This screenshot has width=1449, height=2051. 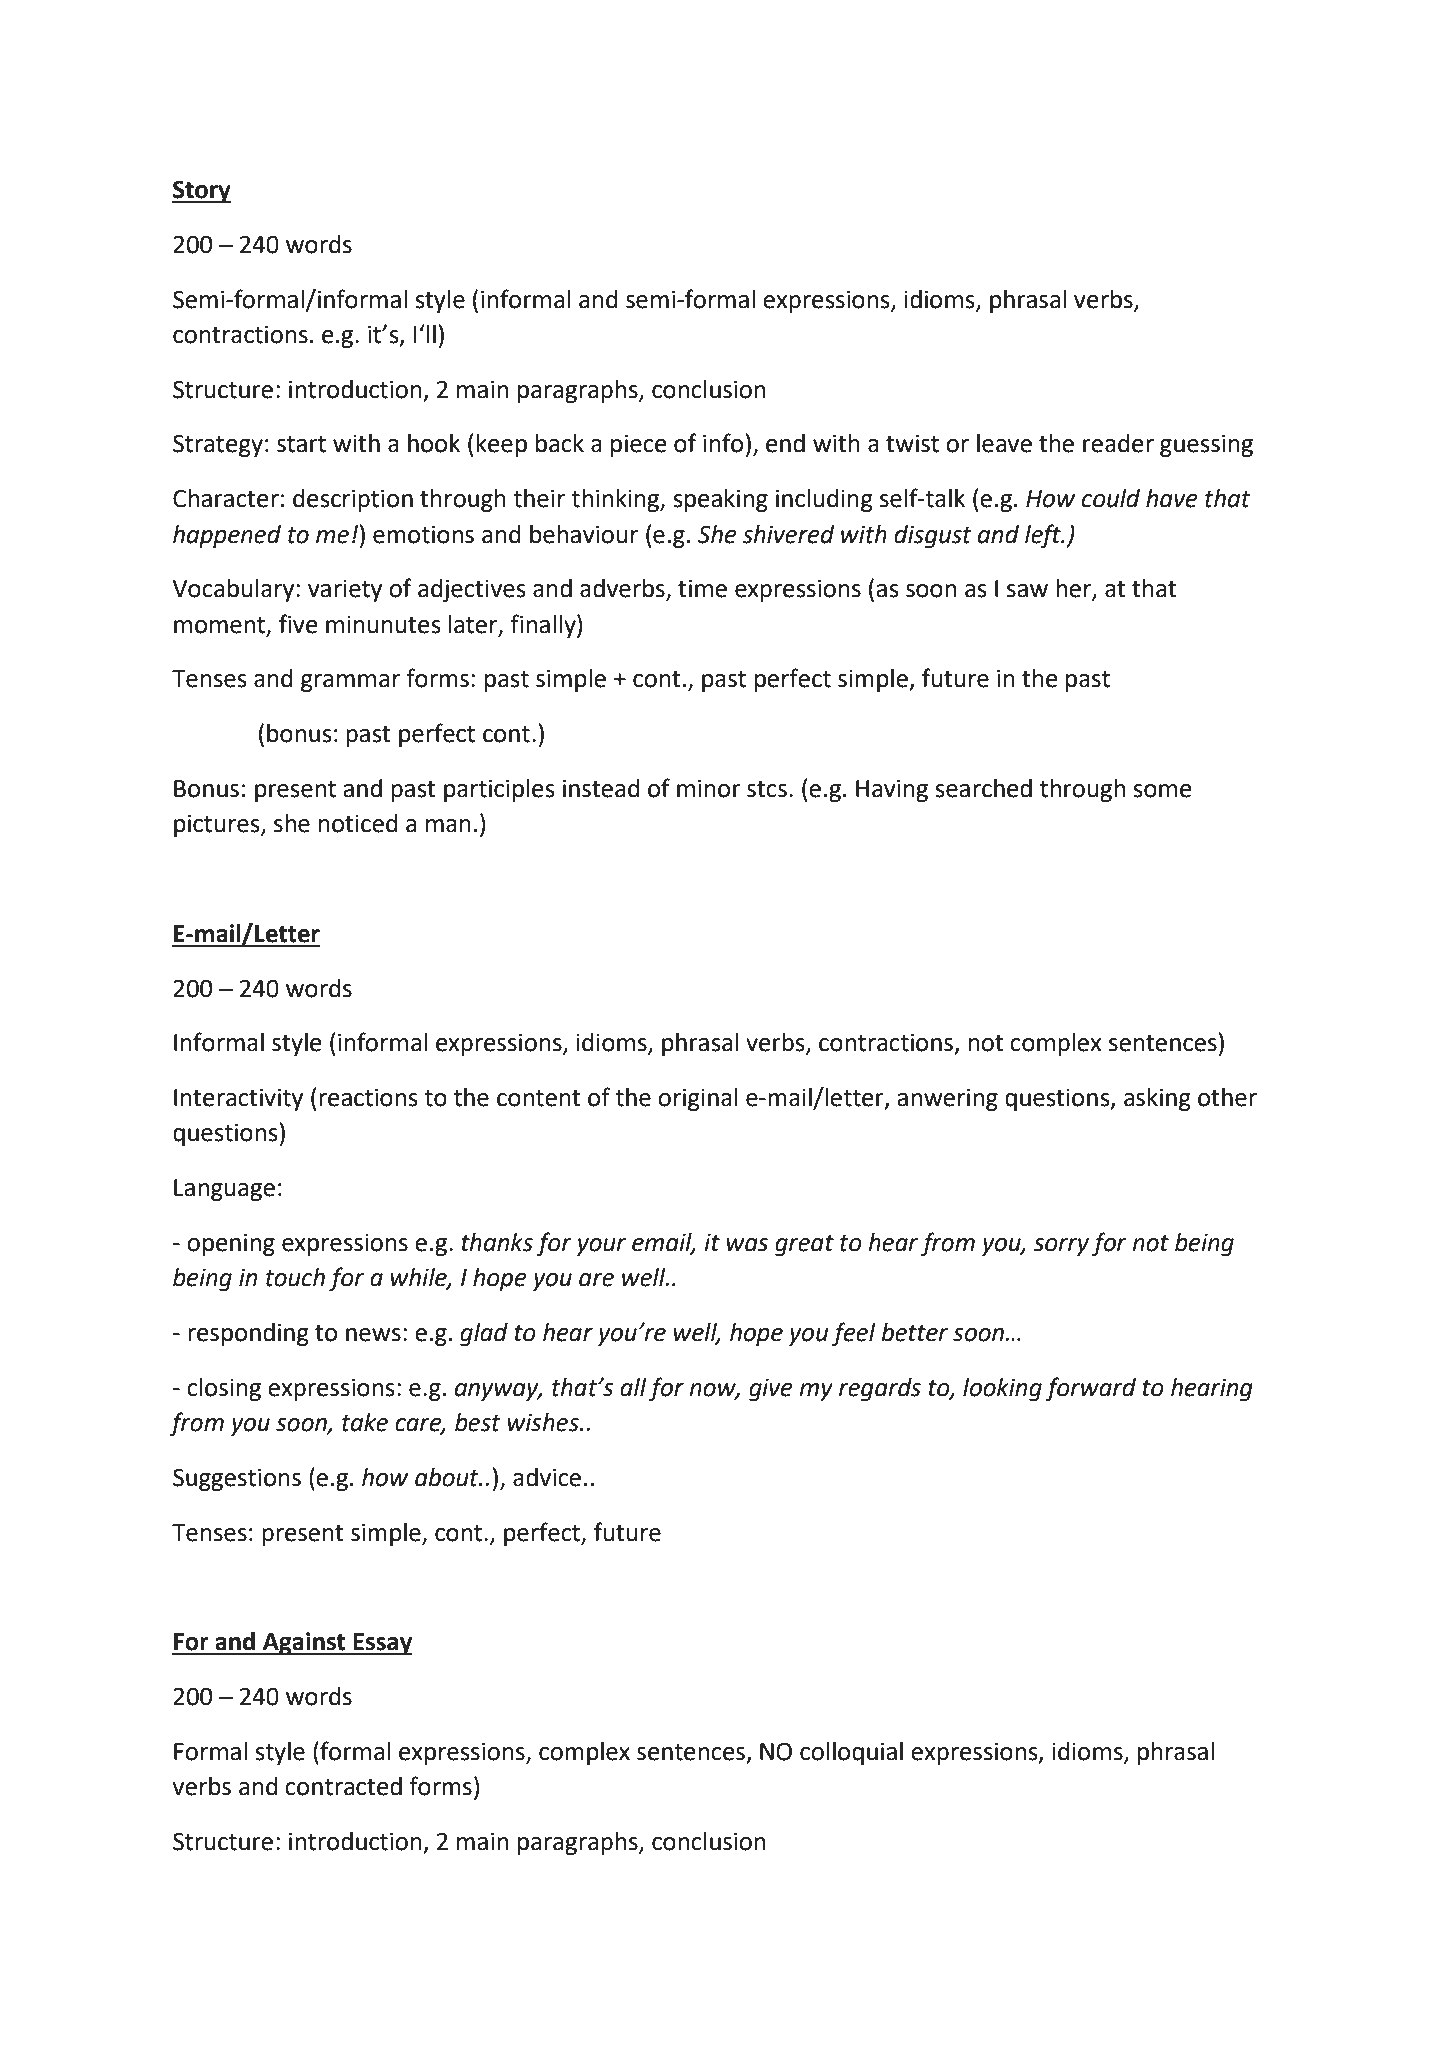 I want to click on touch, so click(x=295, y=1277).
